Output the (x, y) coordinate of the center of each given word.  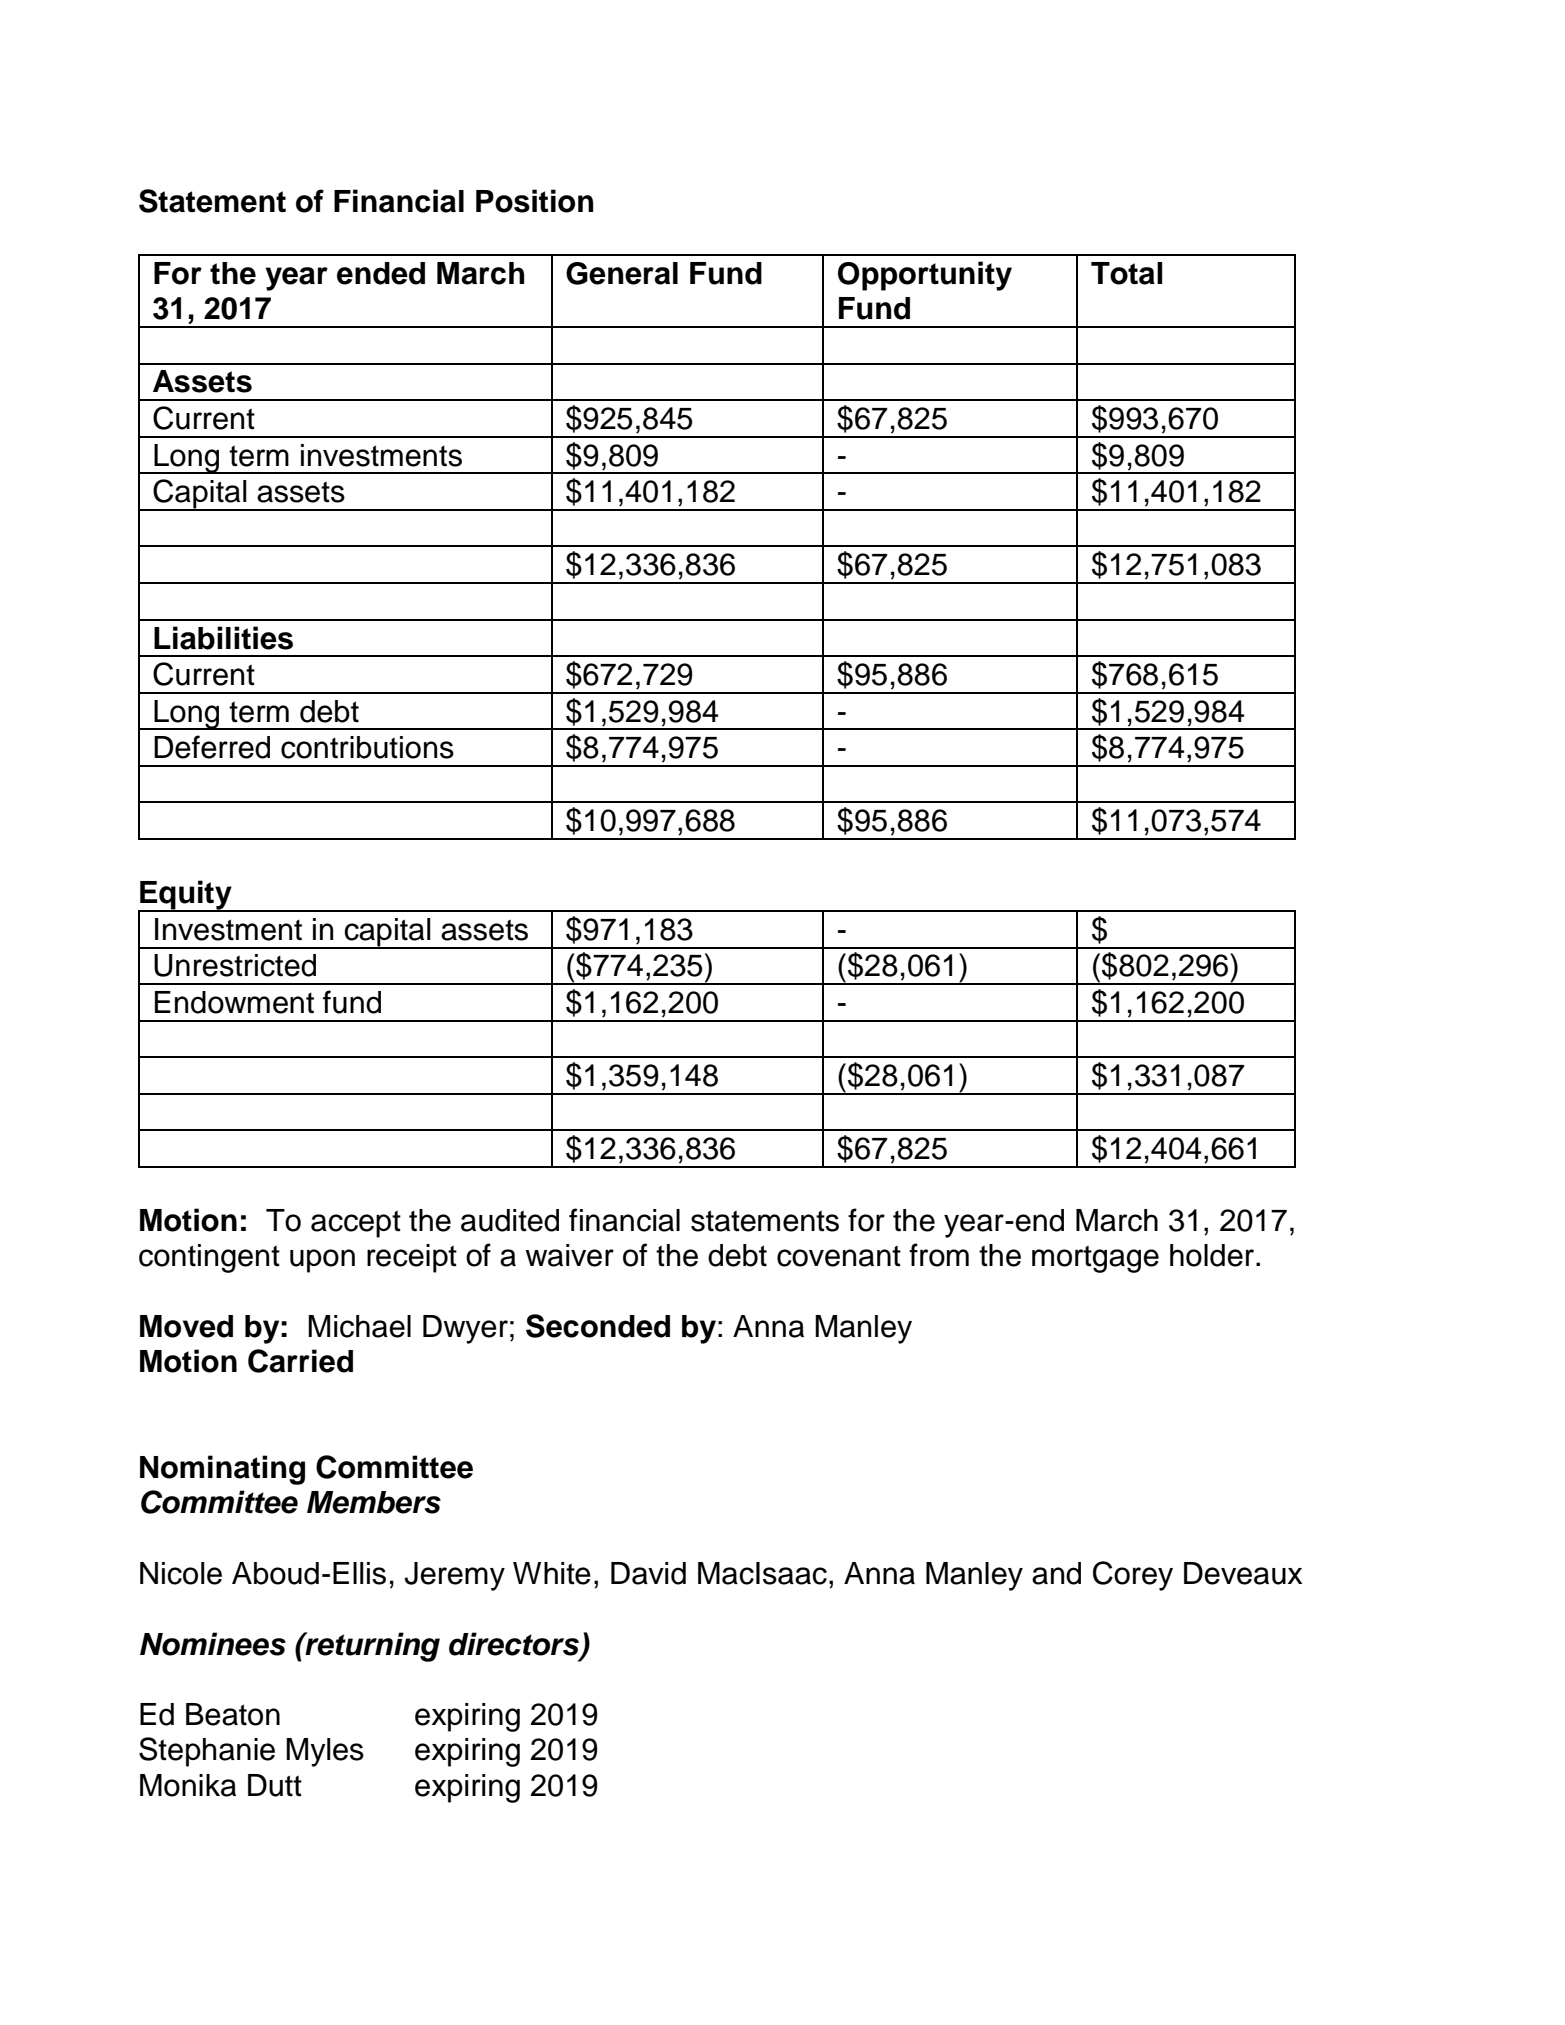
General (622, 273)
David (648, 1573)
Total (1127, 273)
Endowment (234, 1002)
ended (381, 273)
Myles (325, 1752)
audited (510, 1220)
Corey (1133, 1576)
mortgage (1095, 1259)
